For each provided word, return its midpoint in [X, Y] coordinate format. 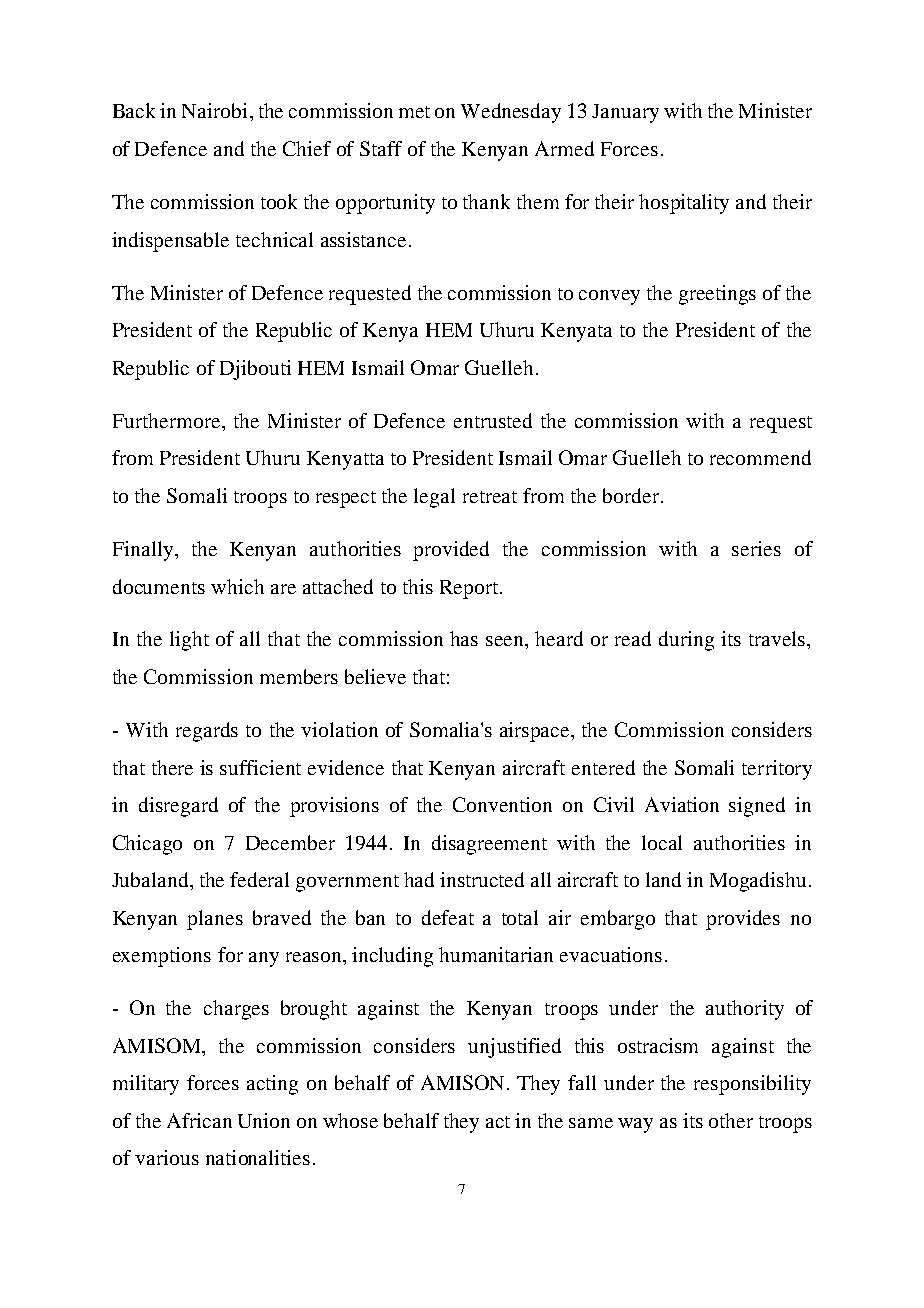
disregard [178, 807]
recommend [760, 457]
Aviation [682, 804]
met [414, 112]
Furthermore [168, 420]
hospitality [684, 204]
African [199, 1120]
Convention [502, 804]
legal [434, 498]
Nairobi [214, 110]
